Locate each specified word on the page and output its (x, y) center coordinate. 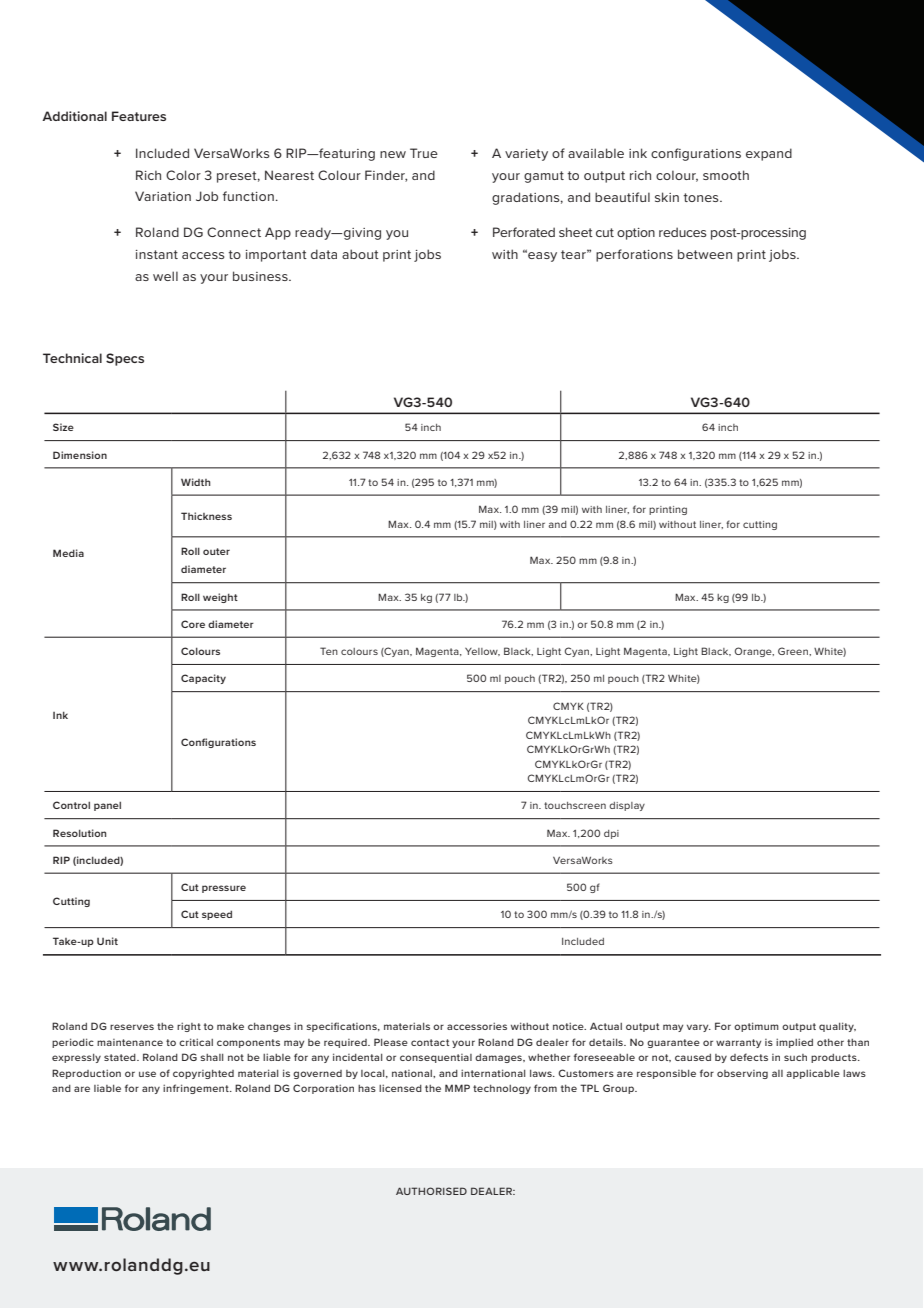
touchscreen (575, 805)
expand (769, 154)
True (424, 153)
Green (794, 651)
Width (196, 482)
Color (183, 175)
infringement (197, 1089)
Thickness (206, 516)
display (627, 806)
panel (107, 806)
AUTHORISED (431, 1191)
